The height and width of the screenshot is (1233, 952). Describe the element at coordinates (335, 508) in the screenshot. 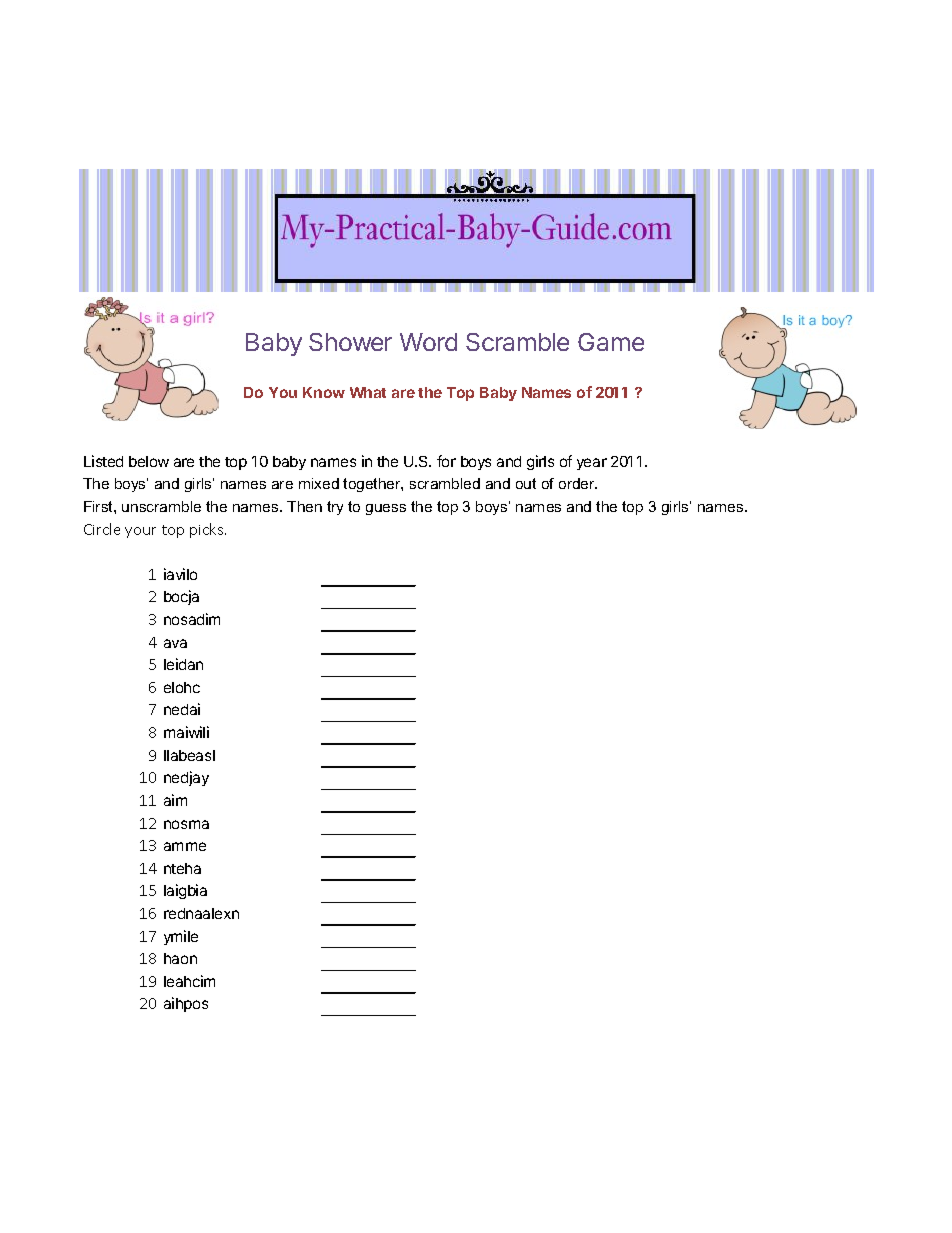

I see `try` at that location.
